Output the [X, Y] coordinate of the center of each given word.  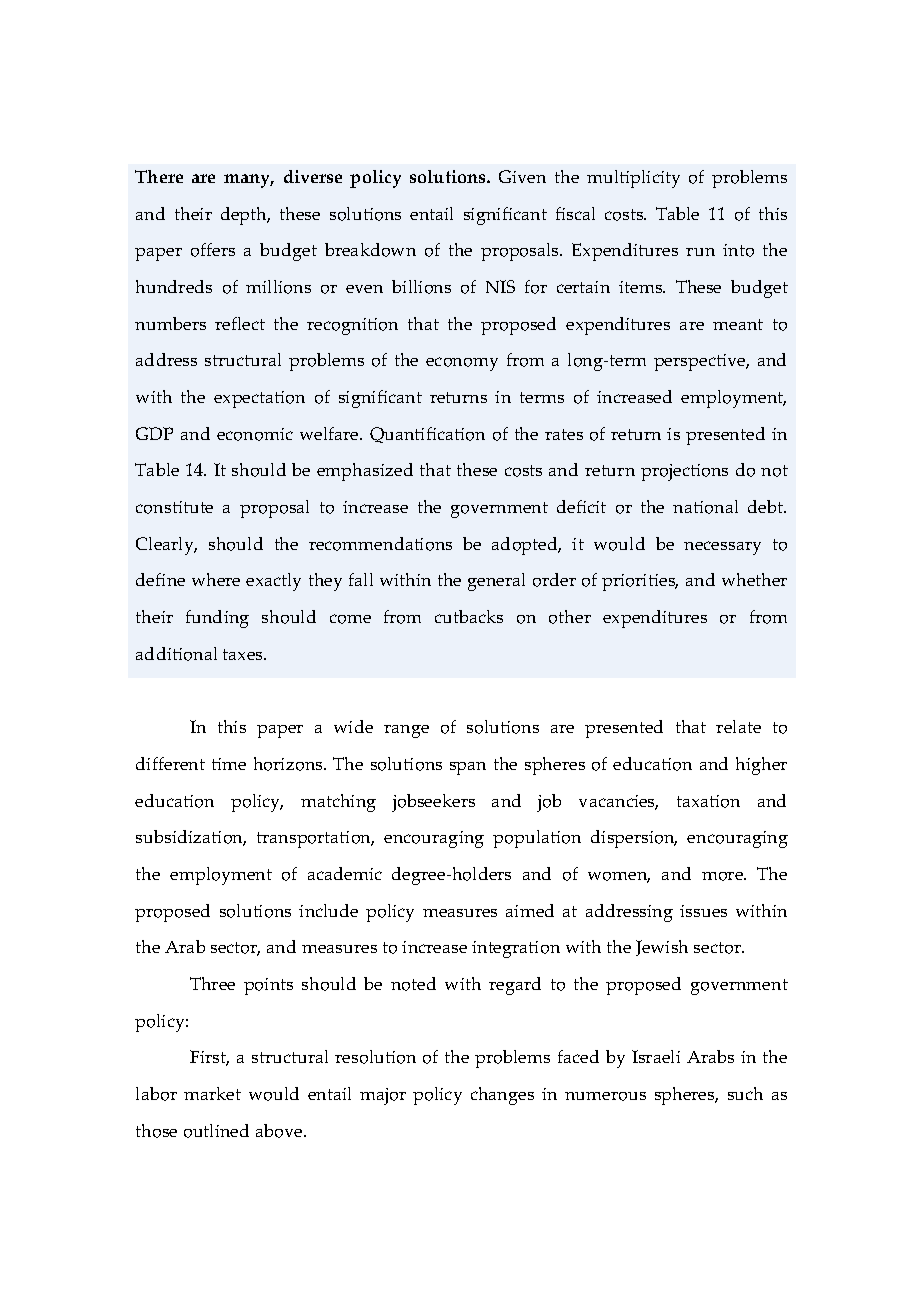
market [212, 1093]
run [700, 252]
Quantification [427, 435]
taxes [244, 654]
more [724, 876]
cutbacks [469, 616]
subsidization [191, 838]
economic [255, 434]
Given [522, 176]
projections [684, 472]
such [745, 1093]
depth [245, 216]
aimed [530, 910]
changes [502, 1096]
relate [738, 726]
